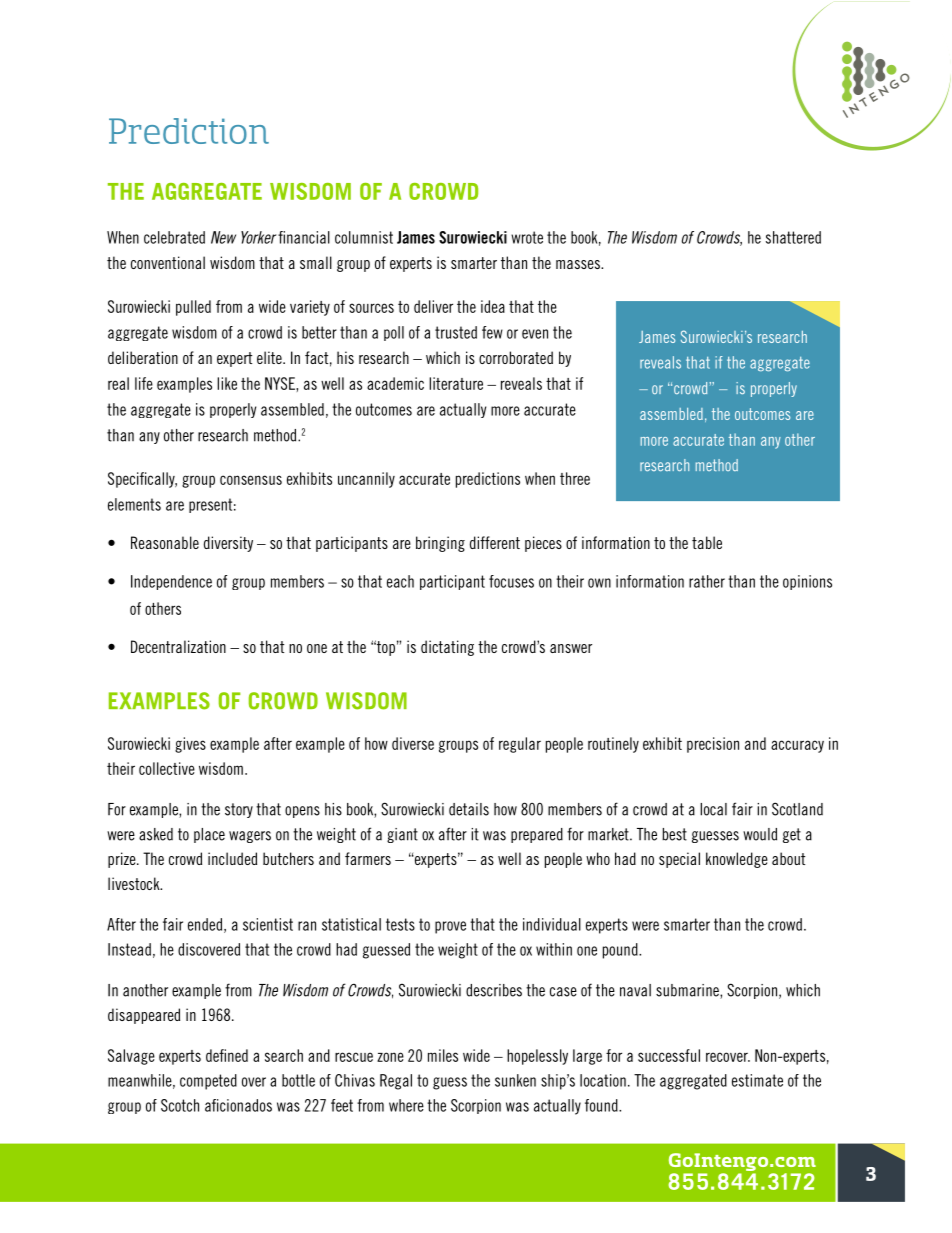 Image resolution: width=952 pixels, height=1233 pixels. I want to click on dictating, so click(447, 648).
